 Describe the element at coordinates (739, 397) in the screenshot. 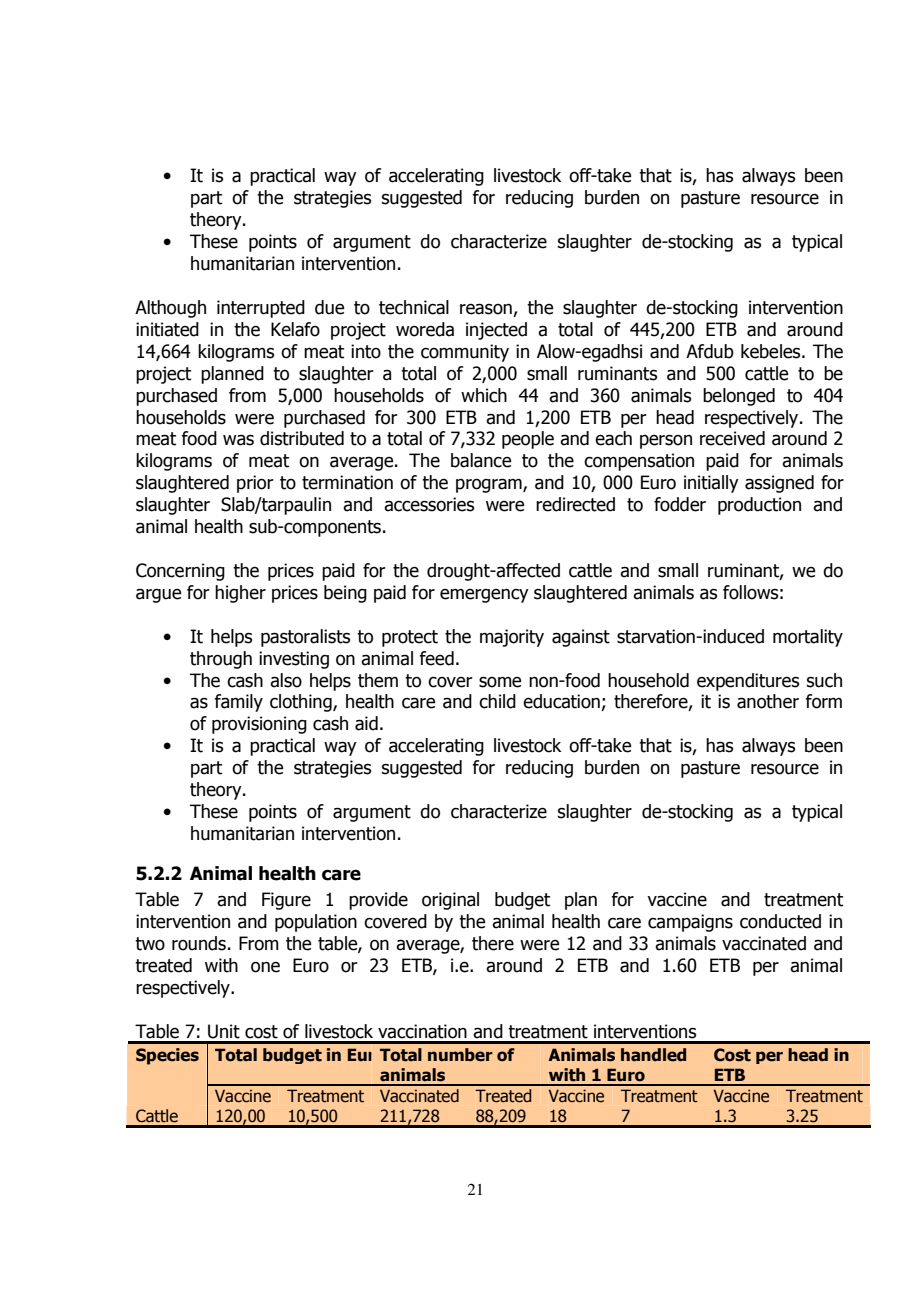

I see `belonged` at that location.
